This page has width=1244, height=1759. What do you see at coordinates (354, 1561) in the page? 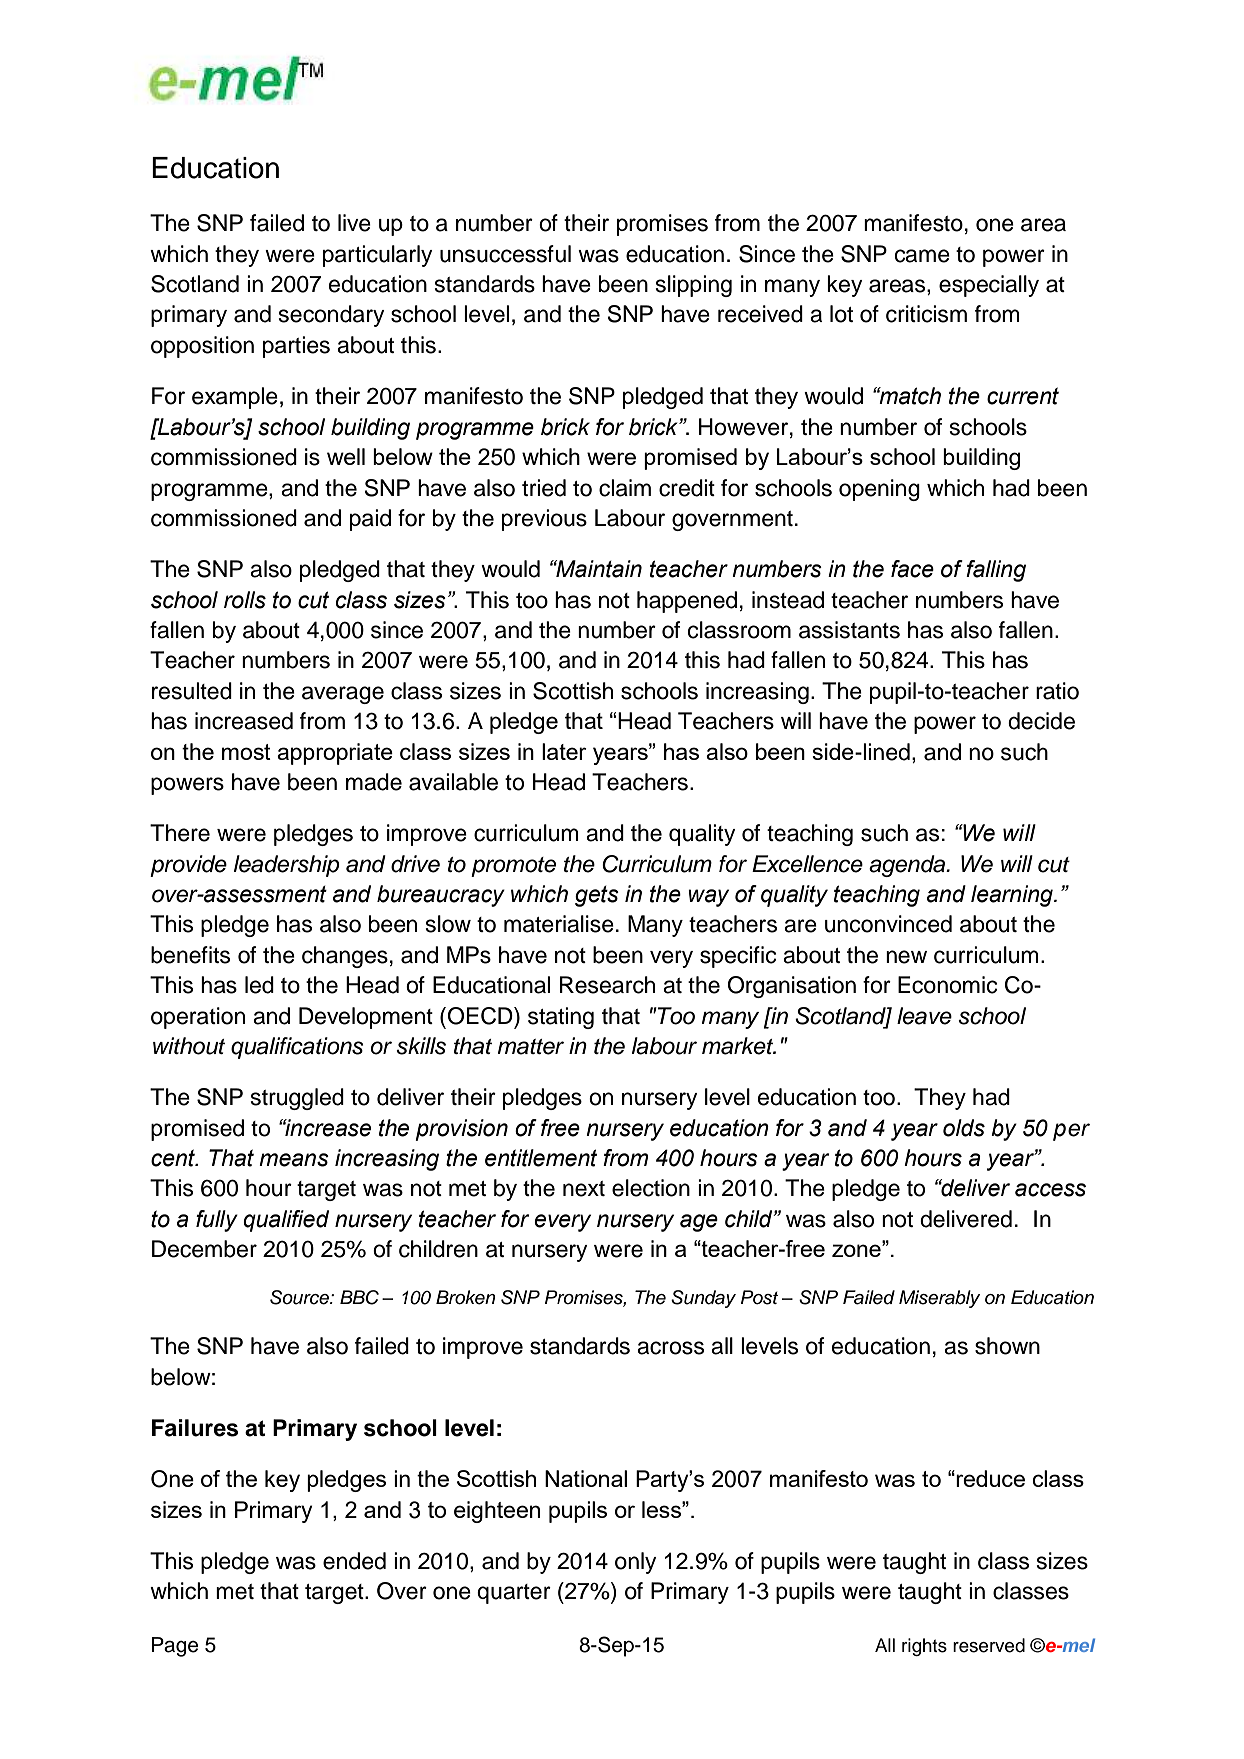
I see `ended` at bounding box center [354, 1561].
